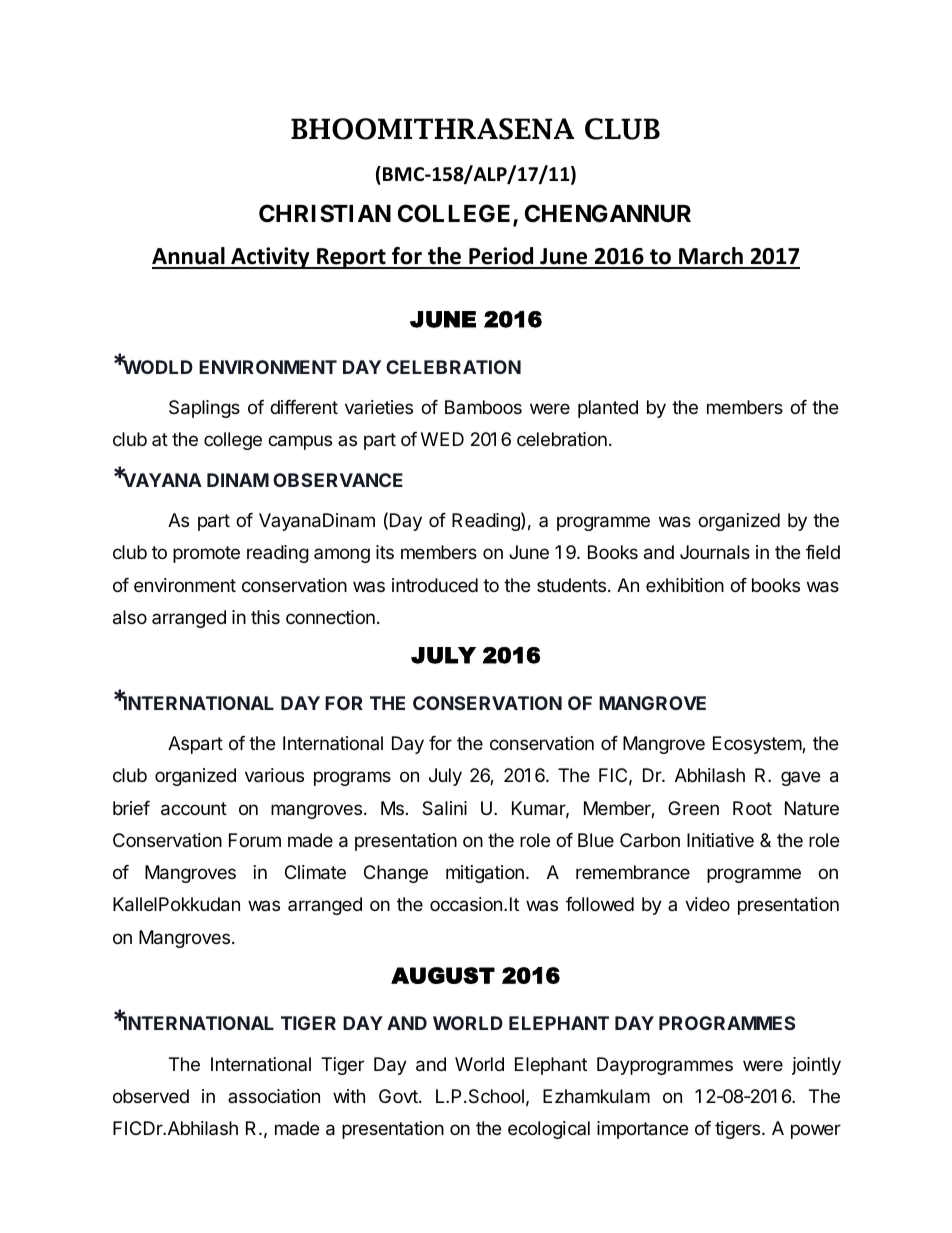  I want to click on March, so click(711, 257).
